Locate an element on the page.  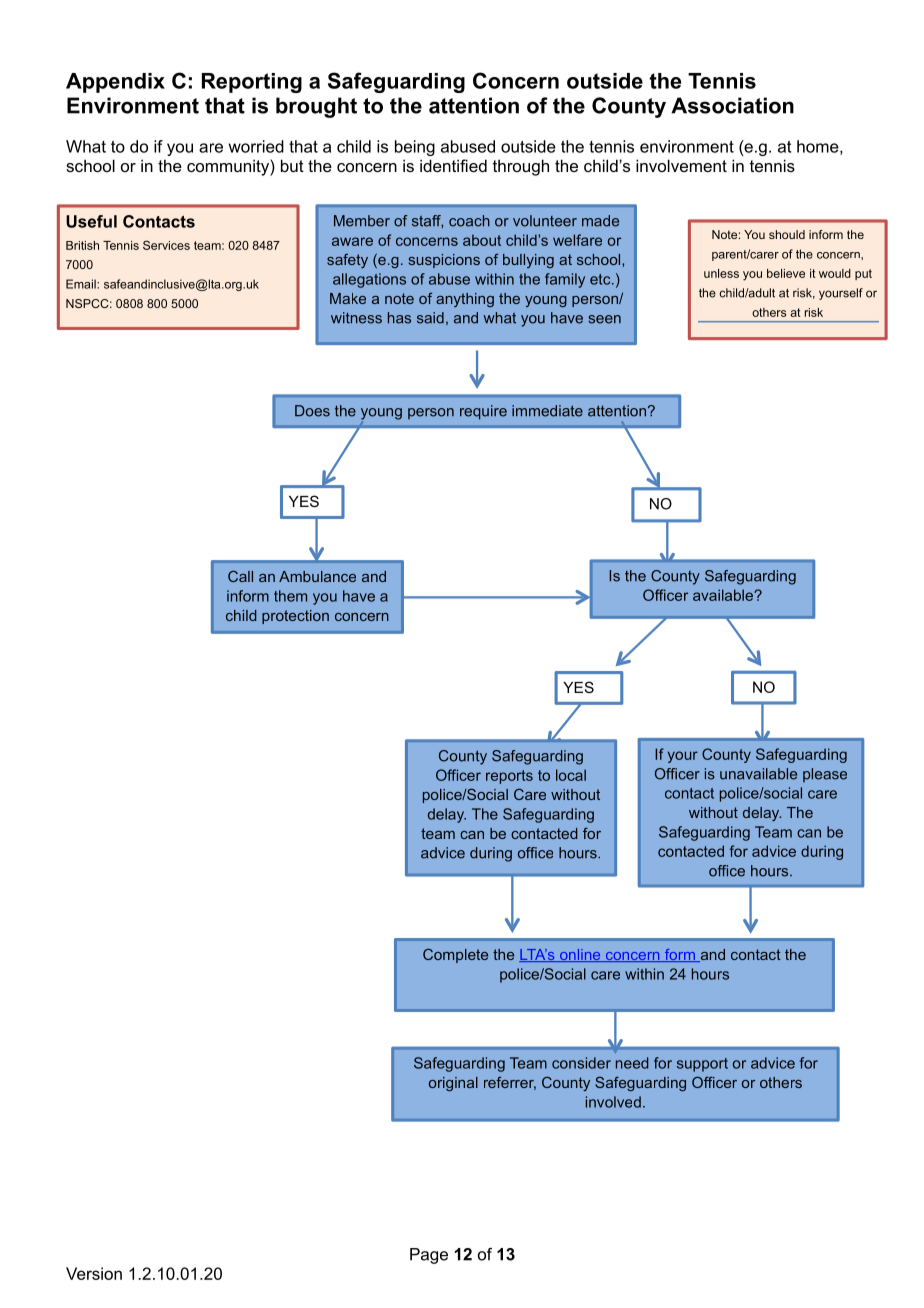
Association is located at coordinates (732, 105).
